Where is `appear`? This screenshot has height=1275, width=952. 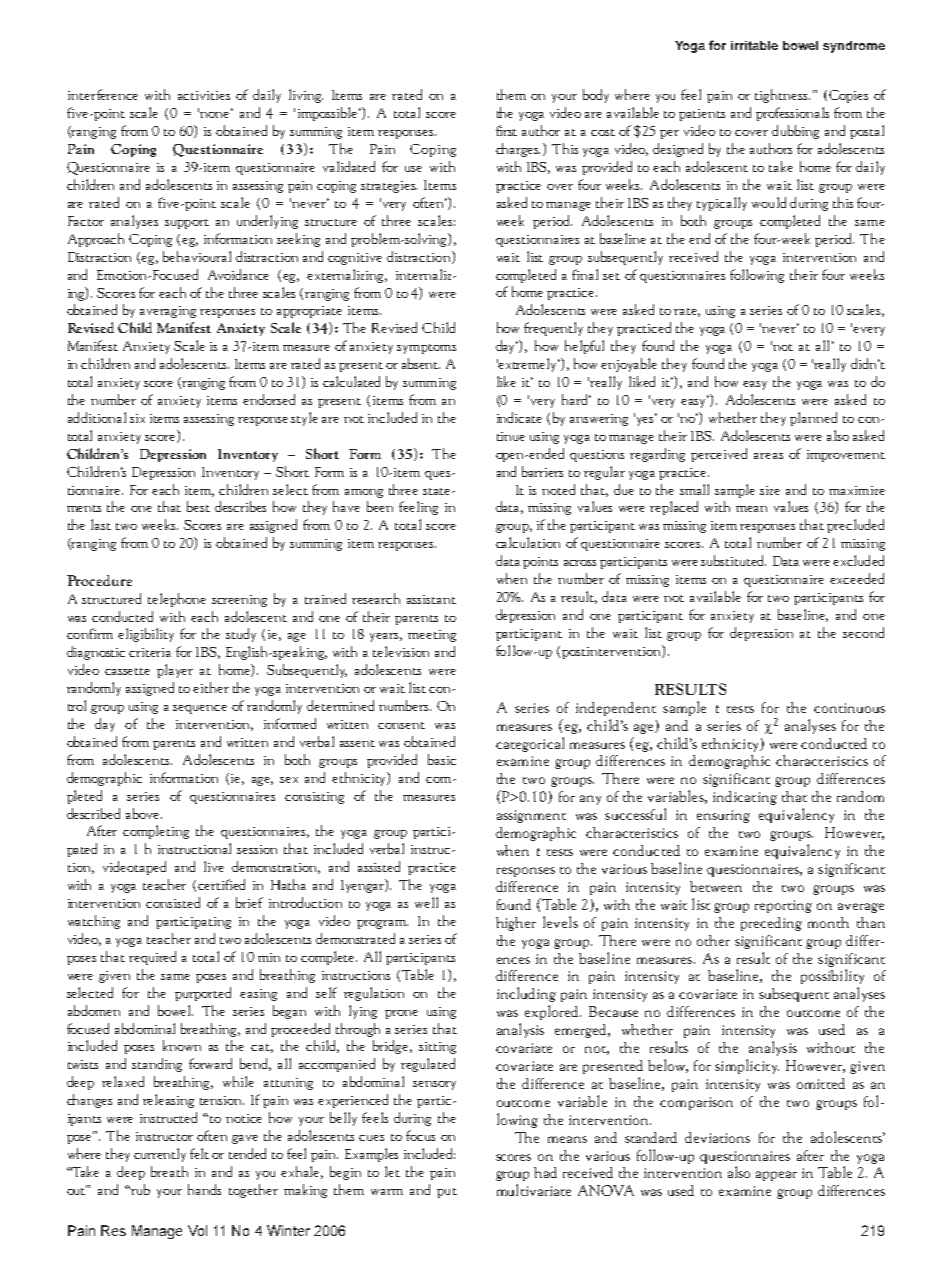 appear is located at coordinates (776, 1176).
